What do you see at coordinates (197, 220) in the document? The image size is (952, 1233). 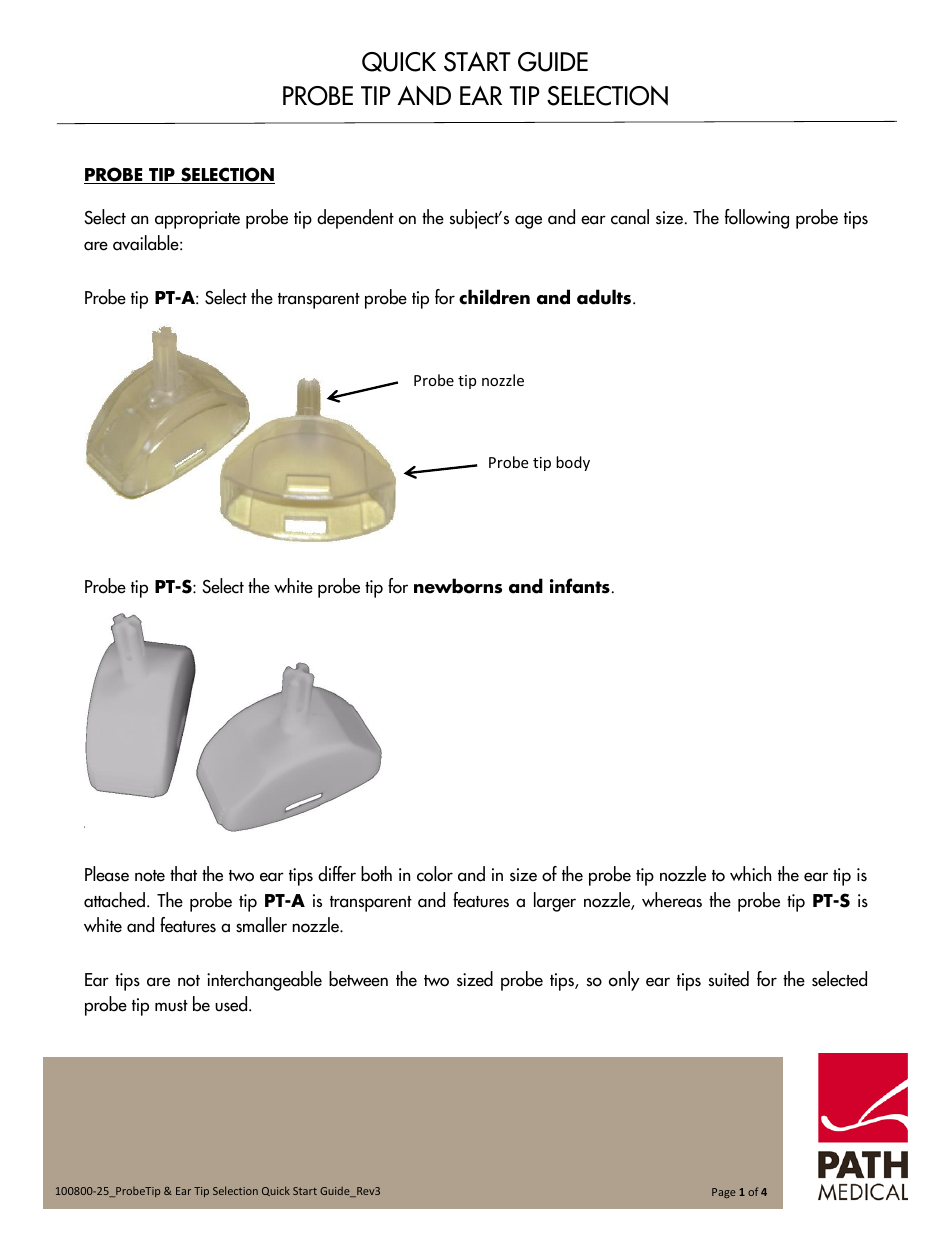 I see `appropriate` at bounding box center [197, 220].
